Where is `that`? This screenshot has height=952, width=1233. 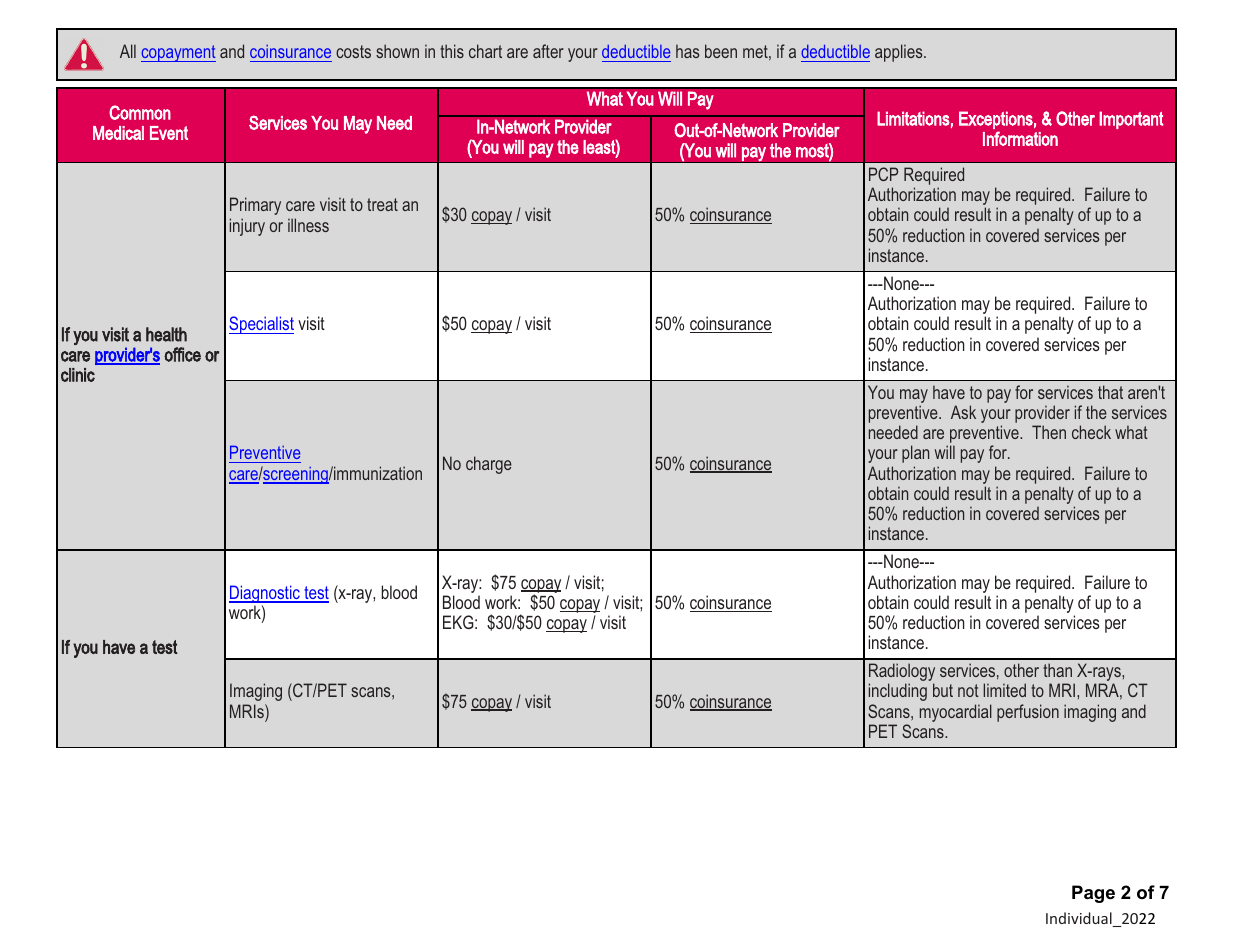 that is located at coordinates (1110, 392).
